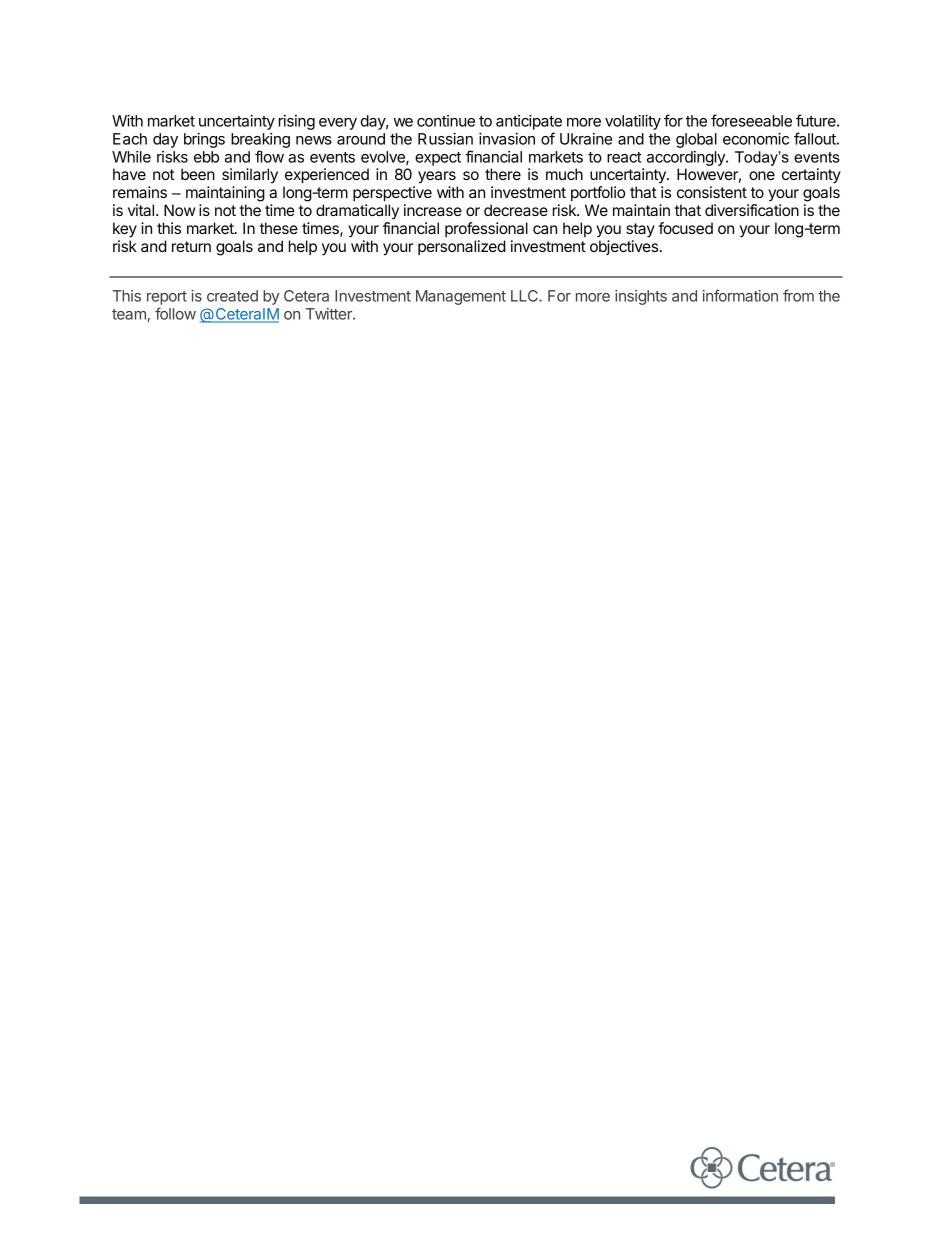 The image size is (952, 1233). I want to click on rising, so click(297, 122).
